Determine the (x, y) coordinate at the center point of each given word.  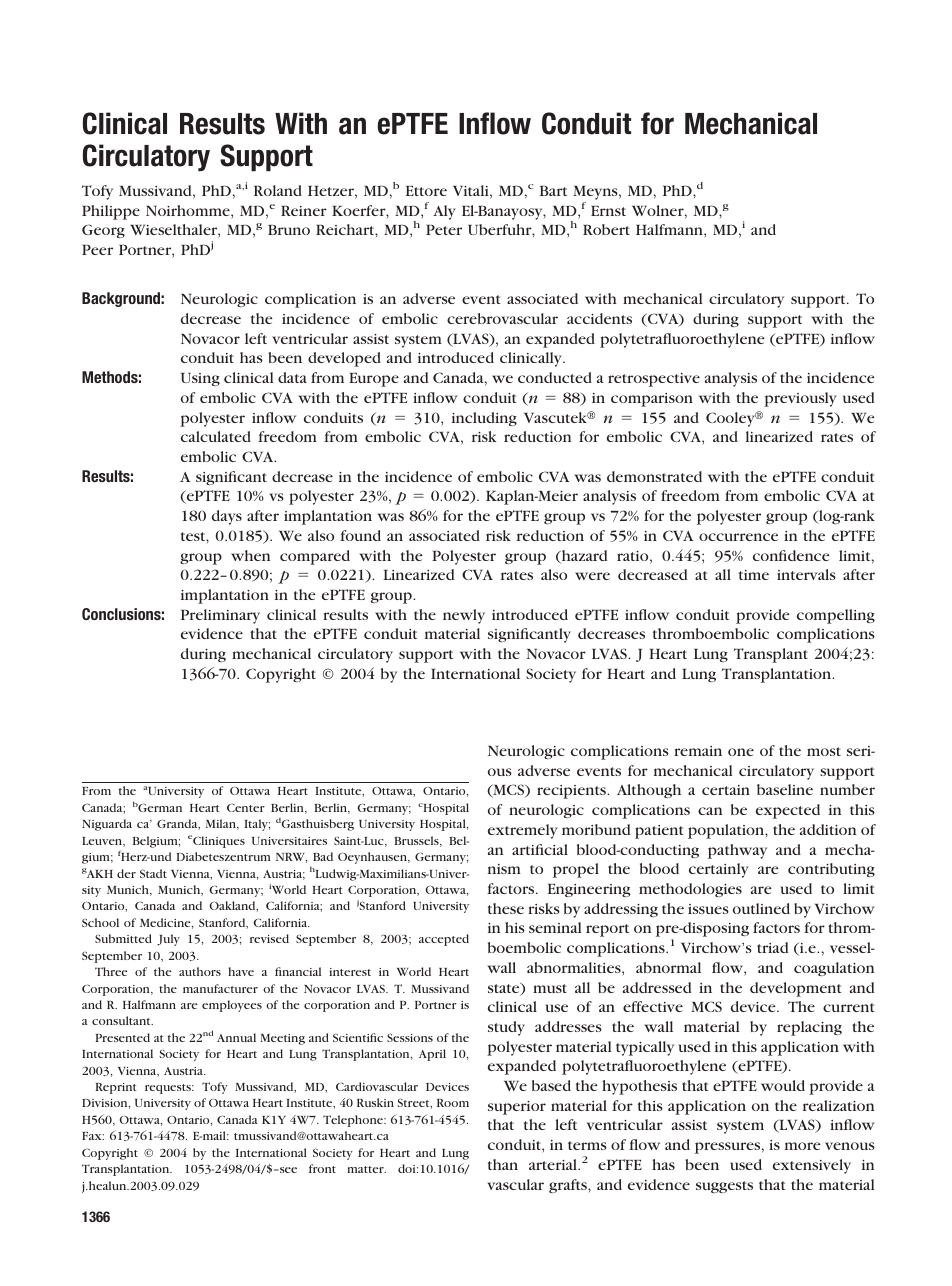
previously (800, 399)
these (506, 908)
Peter (444, 229)
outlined (761, 908)
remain (698, 751)
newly (464, 616)
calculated (216, 436)
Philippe (111, 212)
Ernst (608, 211)
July (168, 940)
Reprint (116, 1088)
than (503, 1164)
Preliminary (220, 616)
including (484, 419)
